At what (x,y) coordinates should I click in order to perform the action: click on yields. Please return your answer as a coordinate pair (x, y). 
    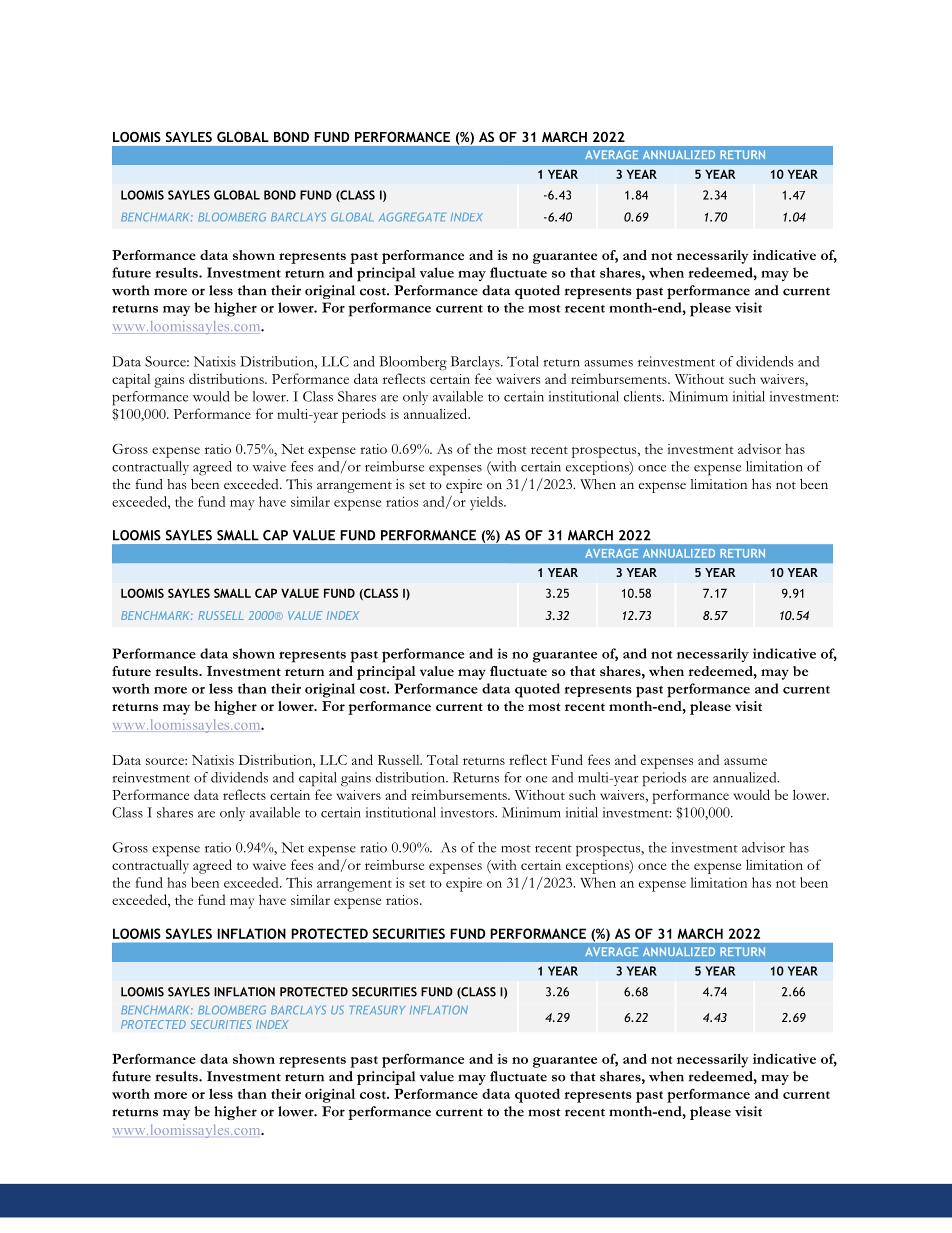
    Looking at the image, I should click on (487, 503).
